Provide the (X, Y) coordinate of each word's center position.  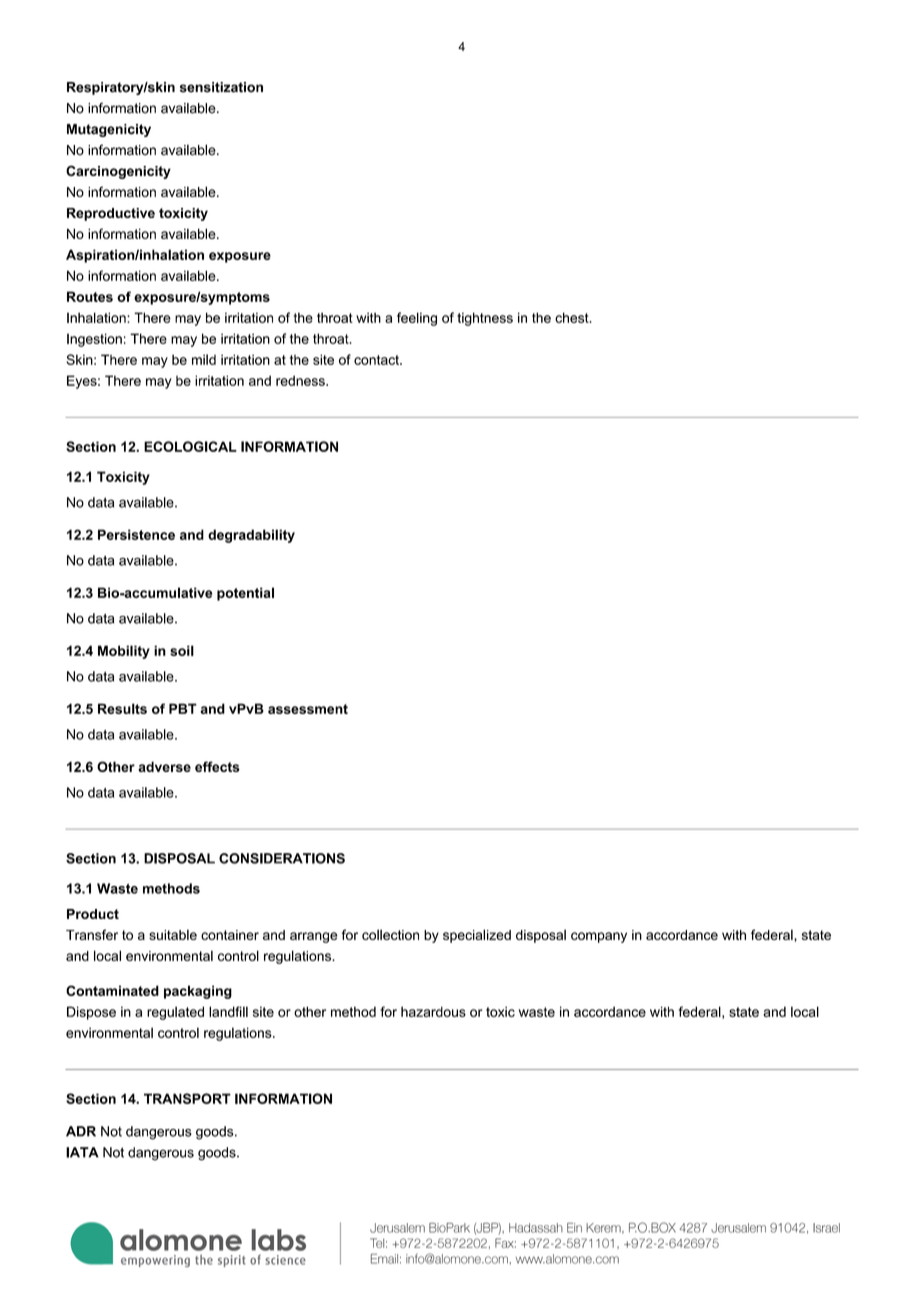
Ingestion (94, 340)
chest (573, 317)
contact (377, 360)
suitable (173, 934)
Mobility (124, 652)
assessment (308, 709)
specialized (477, 936)
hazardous (433, 1011)
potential (245, 594)
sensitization (221, 87)
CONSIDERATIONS (282, 858)
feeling (417, 319)
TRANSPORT (187, 1098)
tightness (485, 319)
